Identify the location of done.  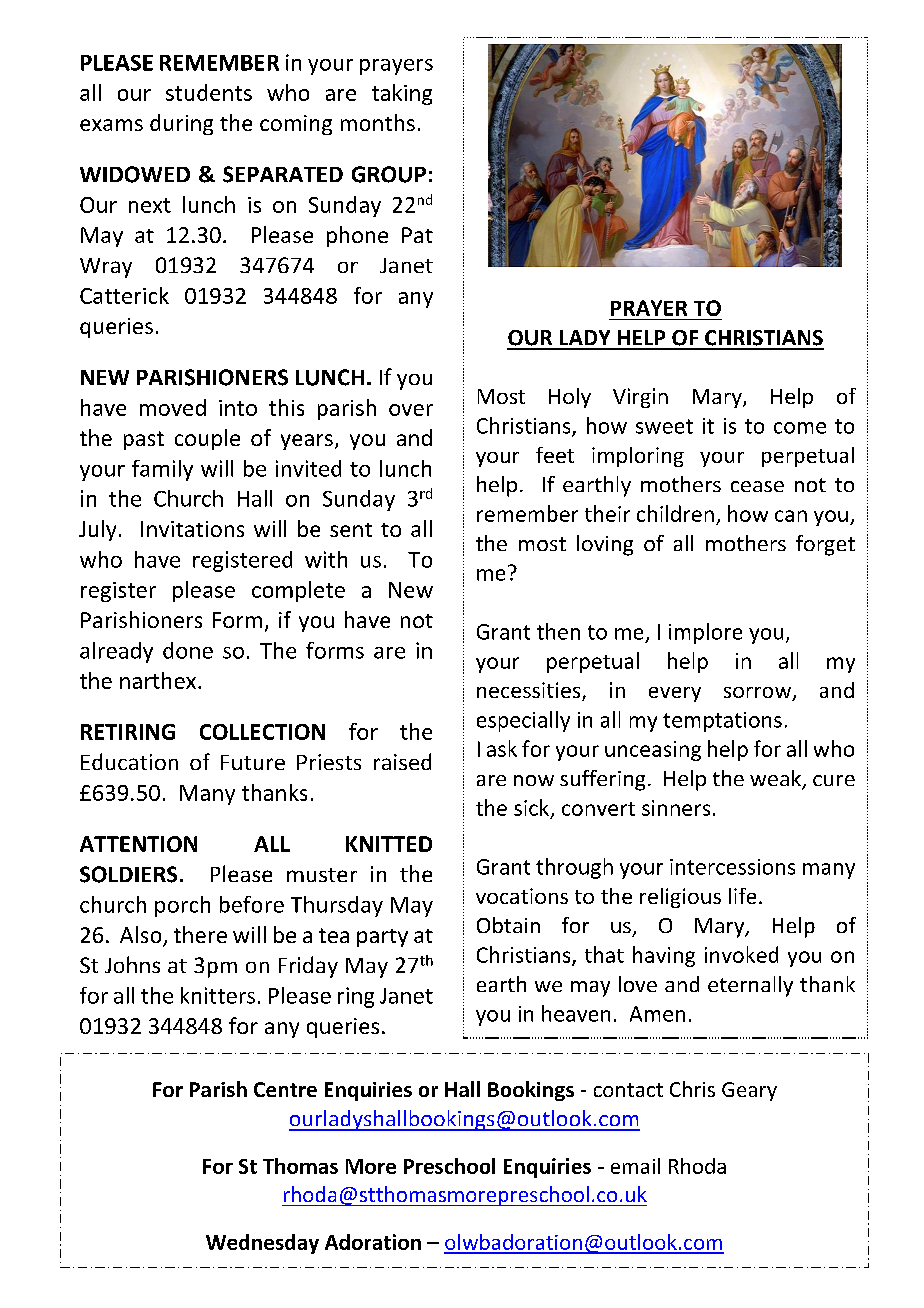
(188, 650).
